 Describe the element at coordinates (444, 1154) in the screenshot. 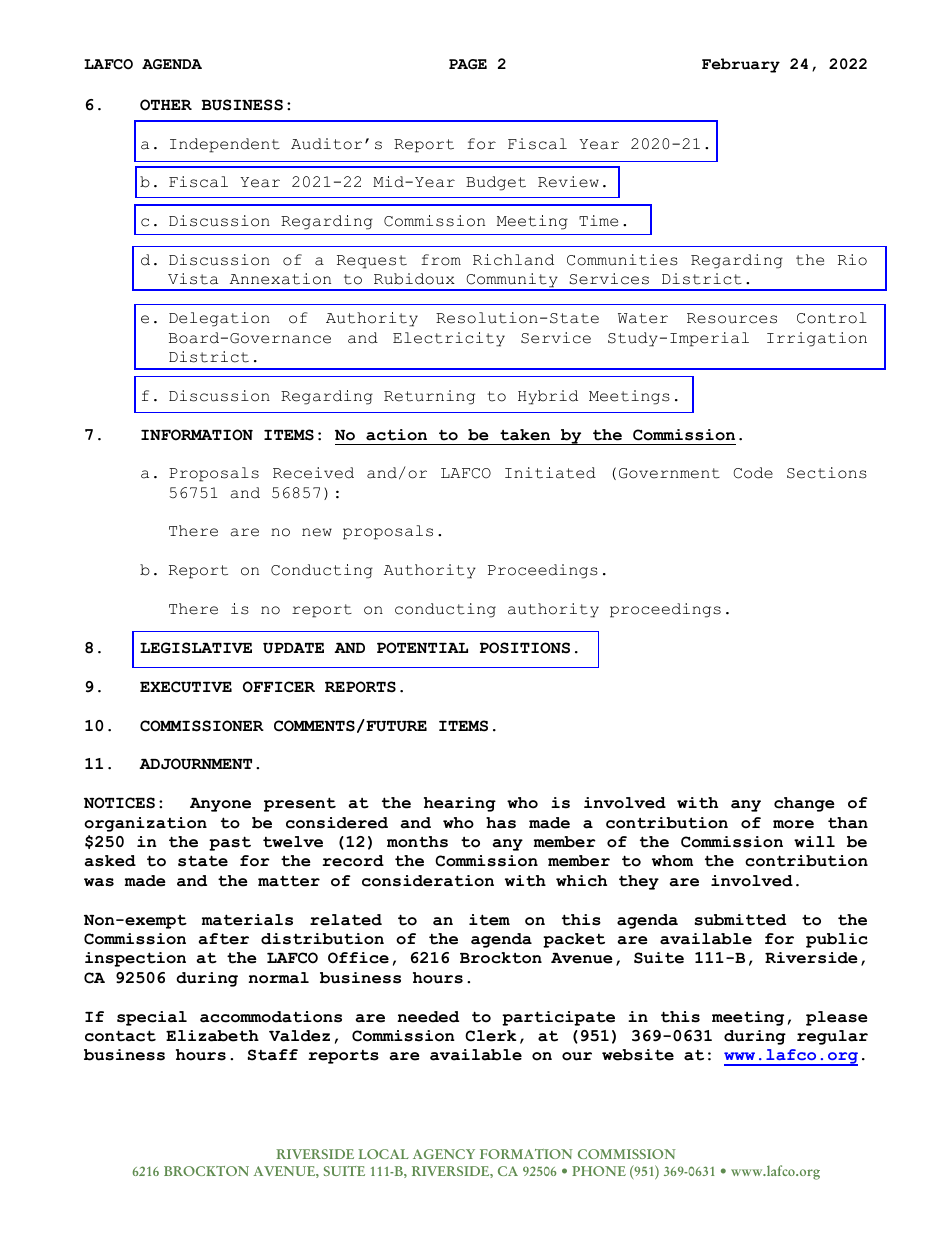

I see `AGENCY` at that location.
